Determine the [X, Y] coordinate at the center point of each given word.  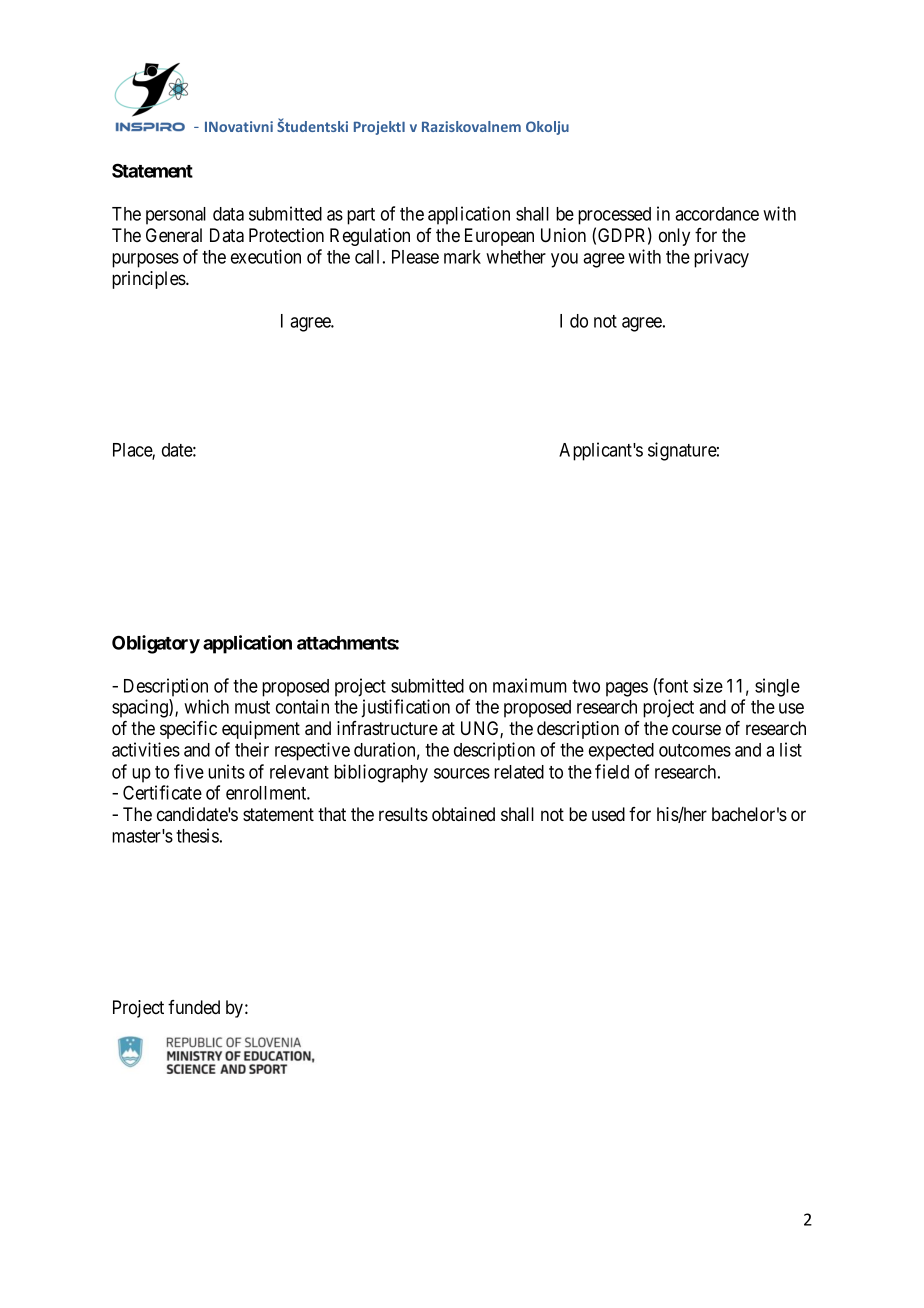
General [174, 235]
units [226, 771]
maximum [530, 685]
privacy [721, 258]
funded [194, 1007]
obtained [463, 814]
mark [462, 257]
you [564, 260]
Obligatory [156, 644]
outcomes [695, 750]
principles [149, 280]
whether [516, 257]
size [708, 685]
